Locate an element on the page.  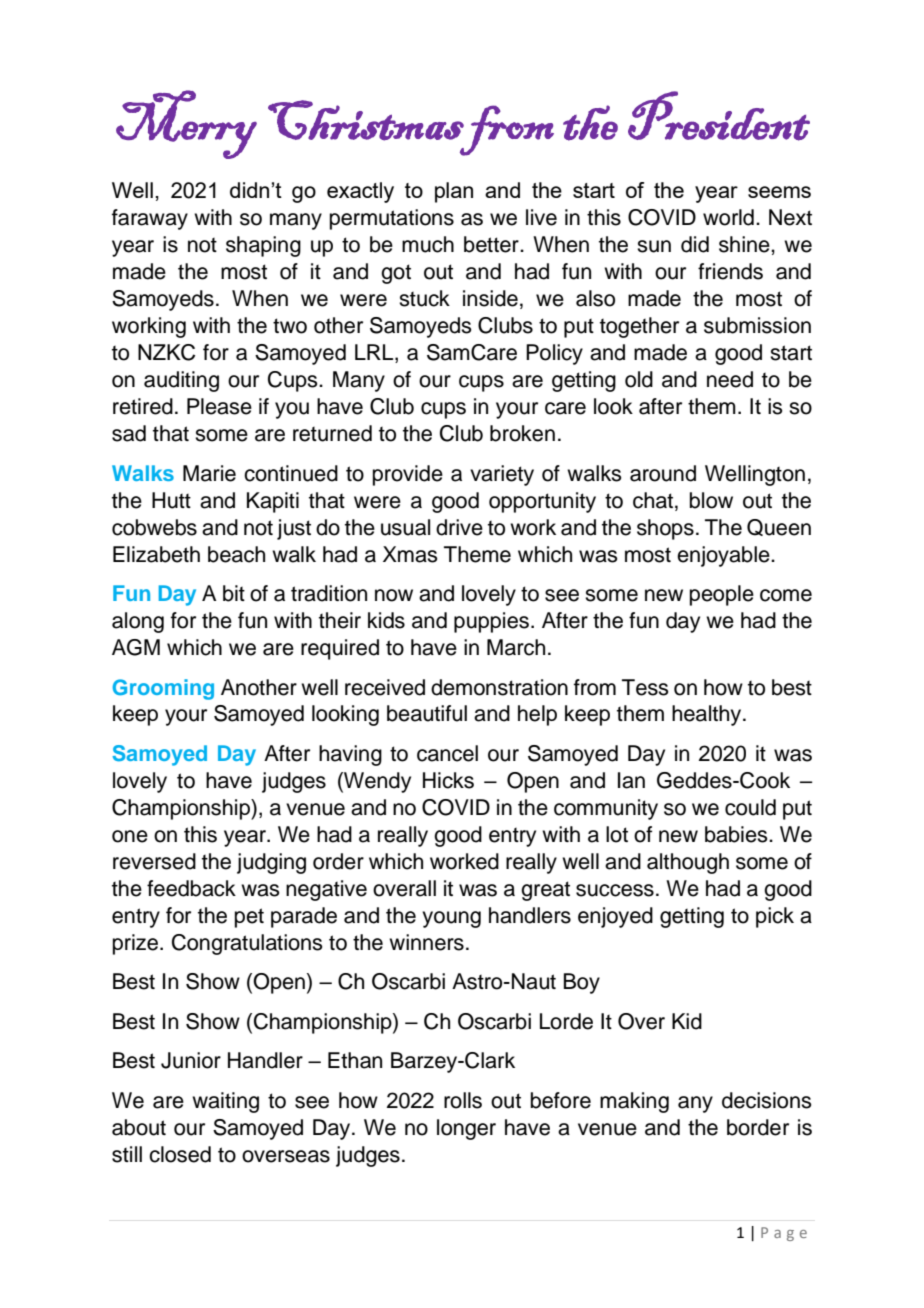
longer is located at coordinates (466, 1129).
